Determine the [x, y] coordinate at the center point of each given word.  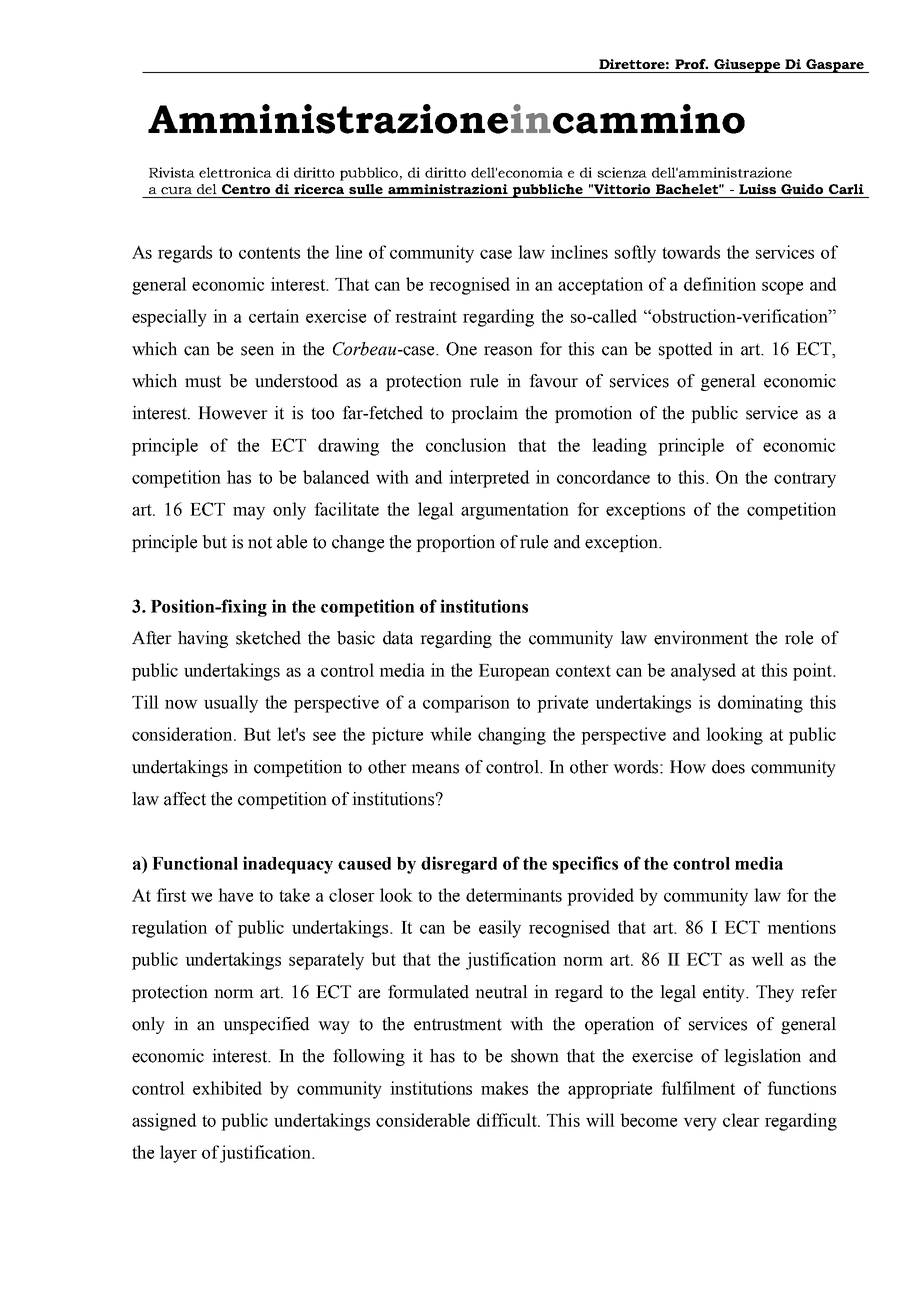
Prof [691, 64]
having [203, 639]
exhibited [227, 1088]
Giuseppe [747, 66]
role [799, 638]
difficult [508, 1120]
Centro [246, 189]
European [514, 672]
